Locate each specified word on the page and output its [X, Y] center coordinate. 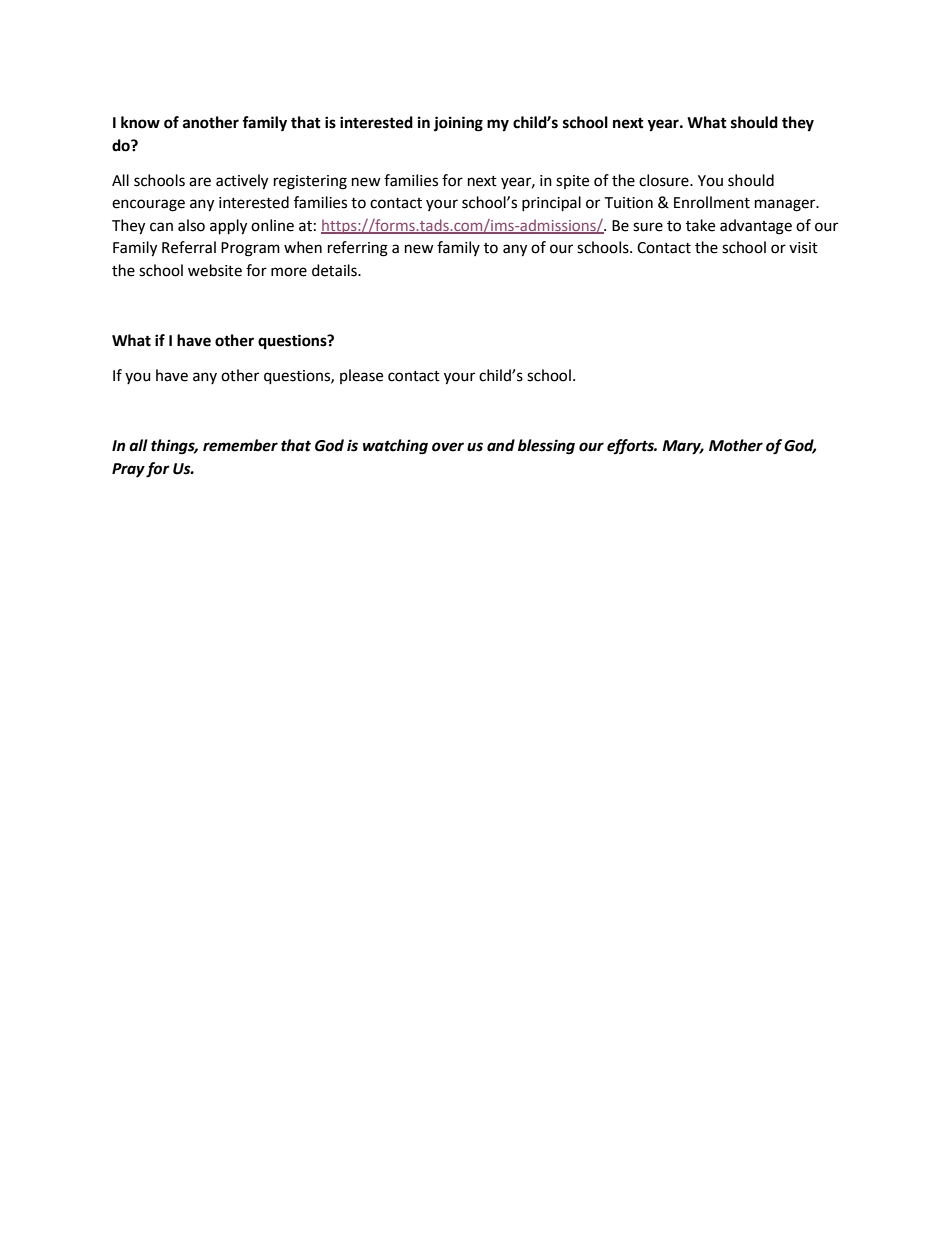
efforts [631, 447]
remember [240, 445]
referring [358, 249]
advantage [756, 227]
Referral [189, 247]
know [140, 122]
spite [572, 182]
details [335, 270]
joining [458, 124]
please [361, 376]
